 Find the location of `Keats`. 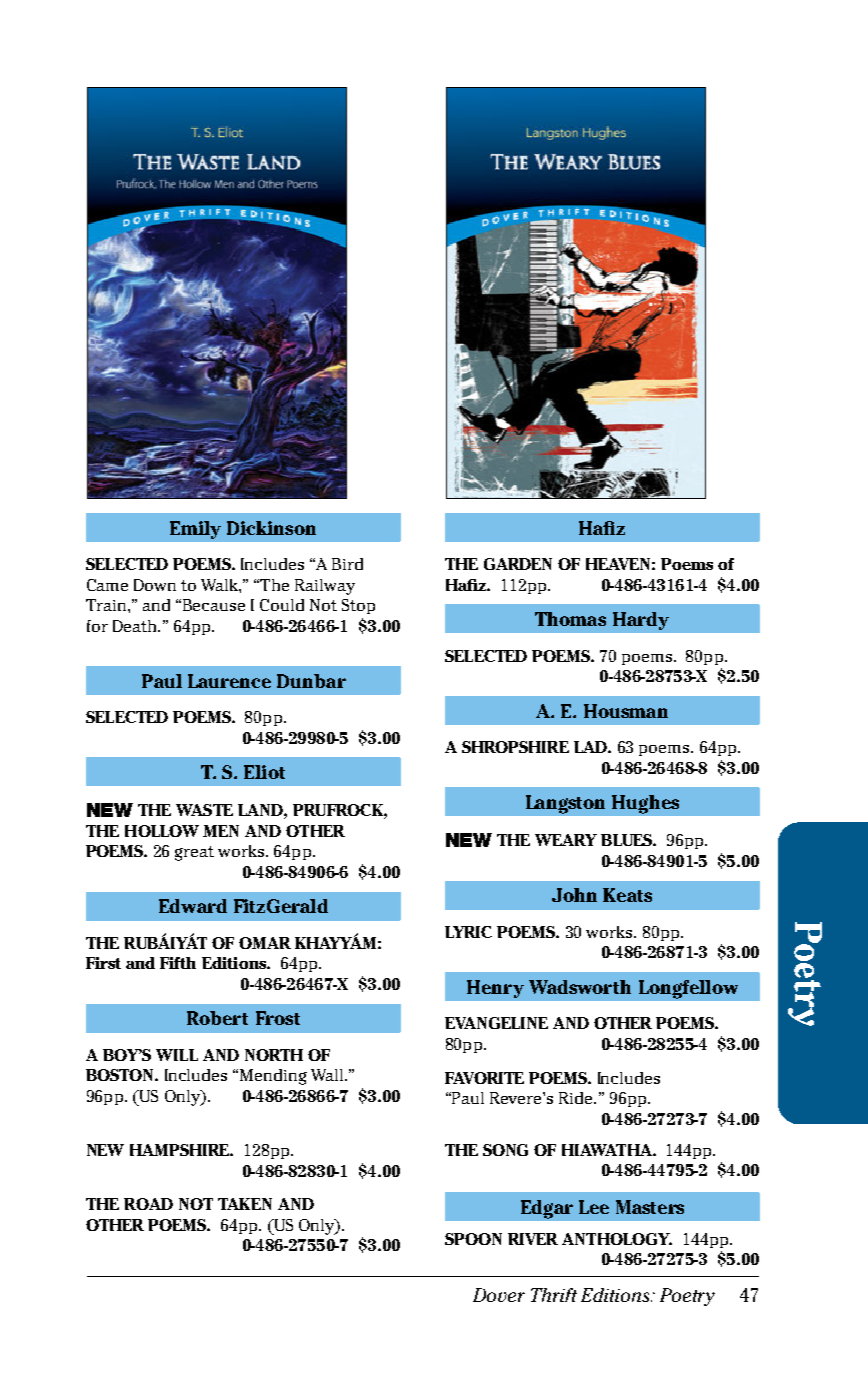

Keats is located at coordinates (627, 895).
